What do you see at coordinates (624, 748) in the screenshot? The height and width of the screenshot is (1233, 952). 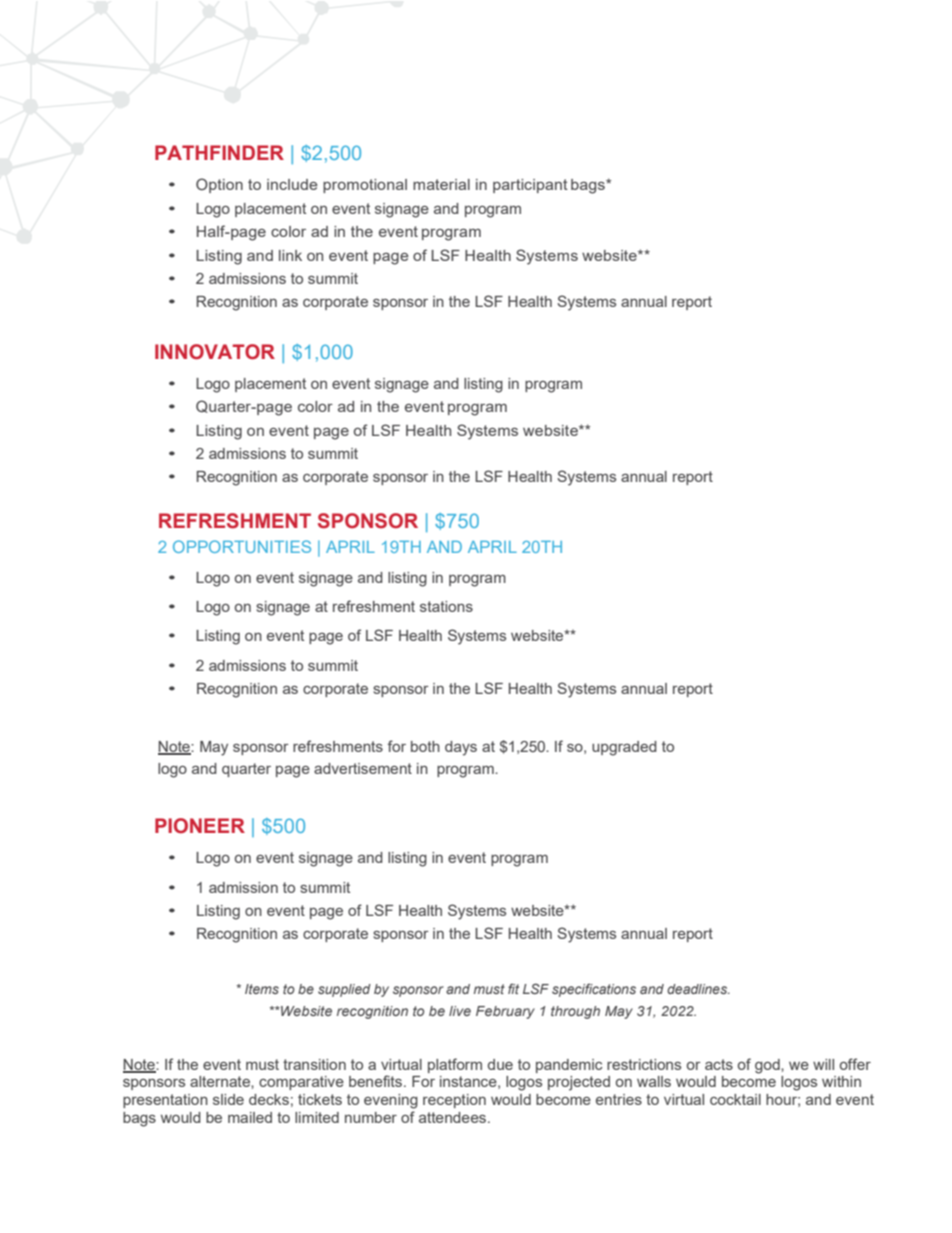 I see `upgraded` at bounding box center [624, 748].
